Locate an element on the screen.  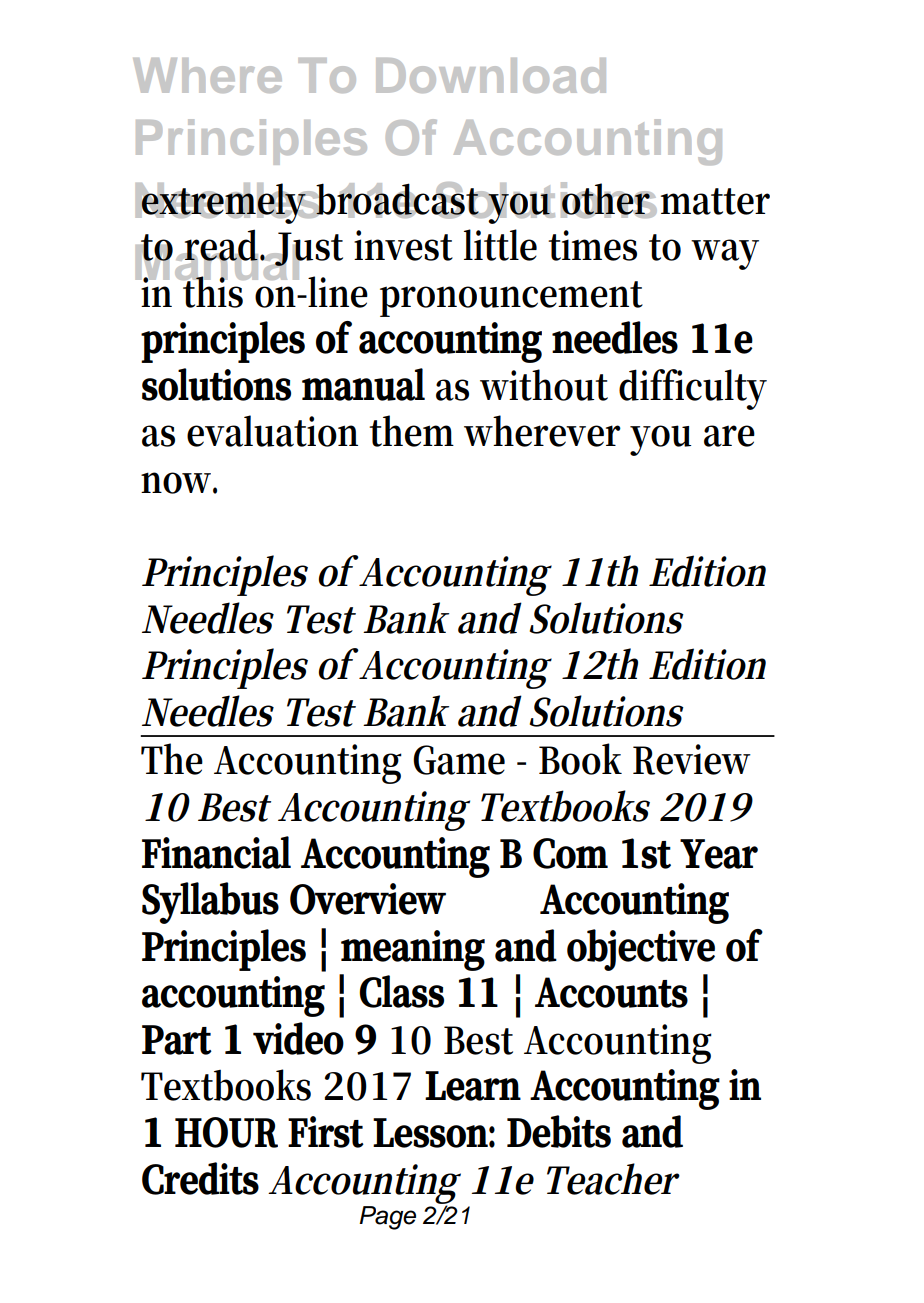
matter is located at coordinates (715, 201).
